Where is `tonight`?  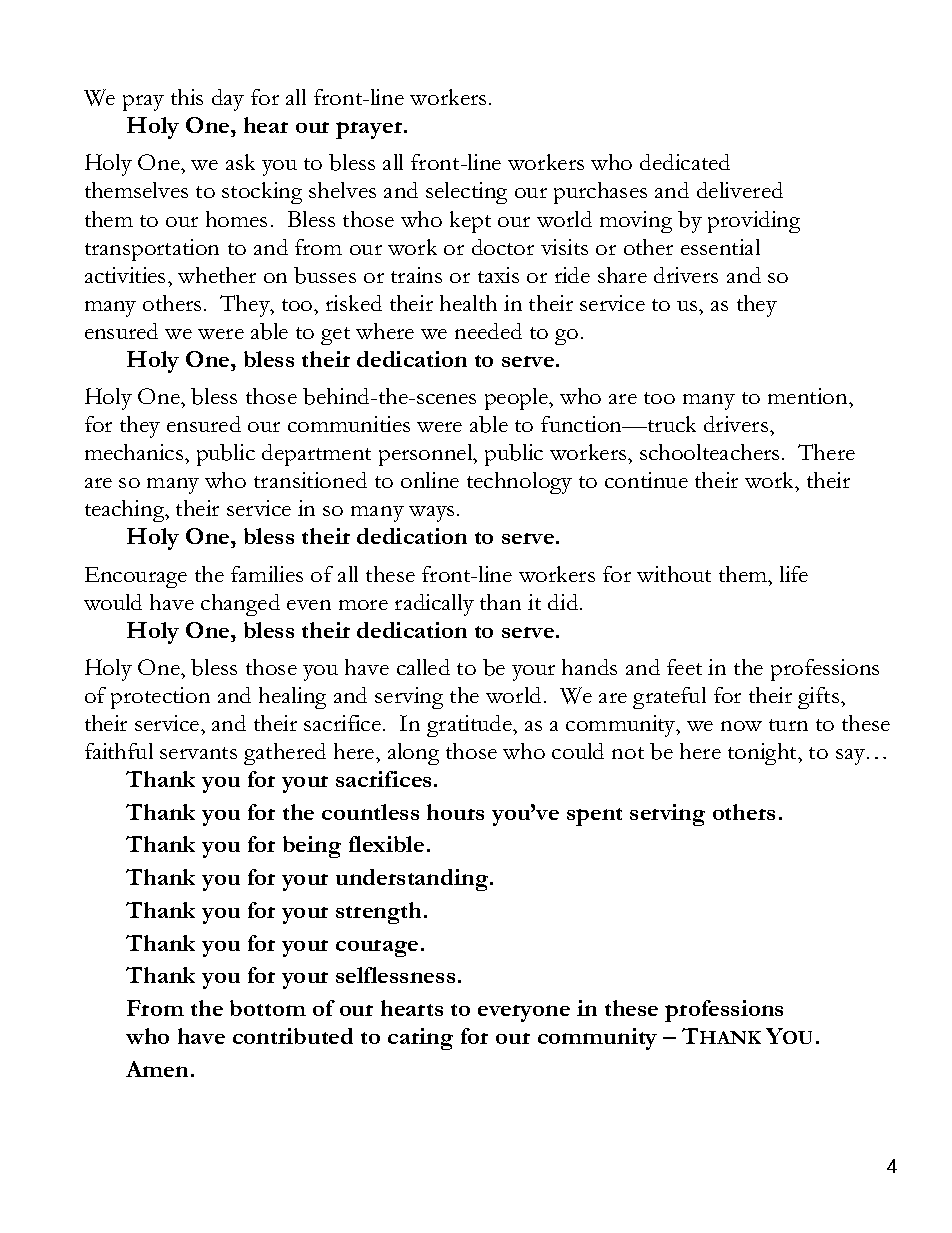
tonight is located at coordinates (764, 754).
